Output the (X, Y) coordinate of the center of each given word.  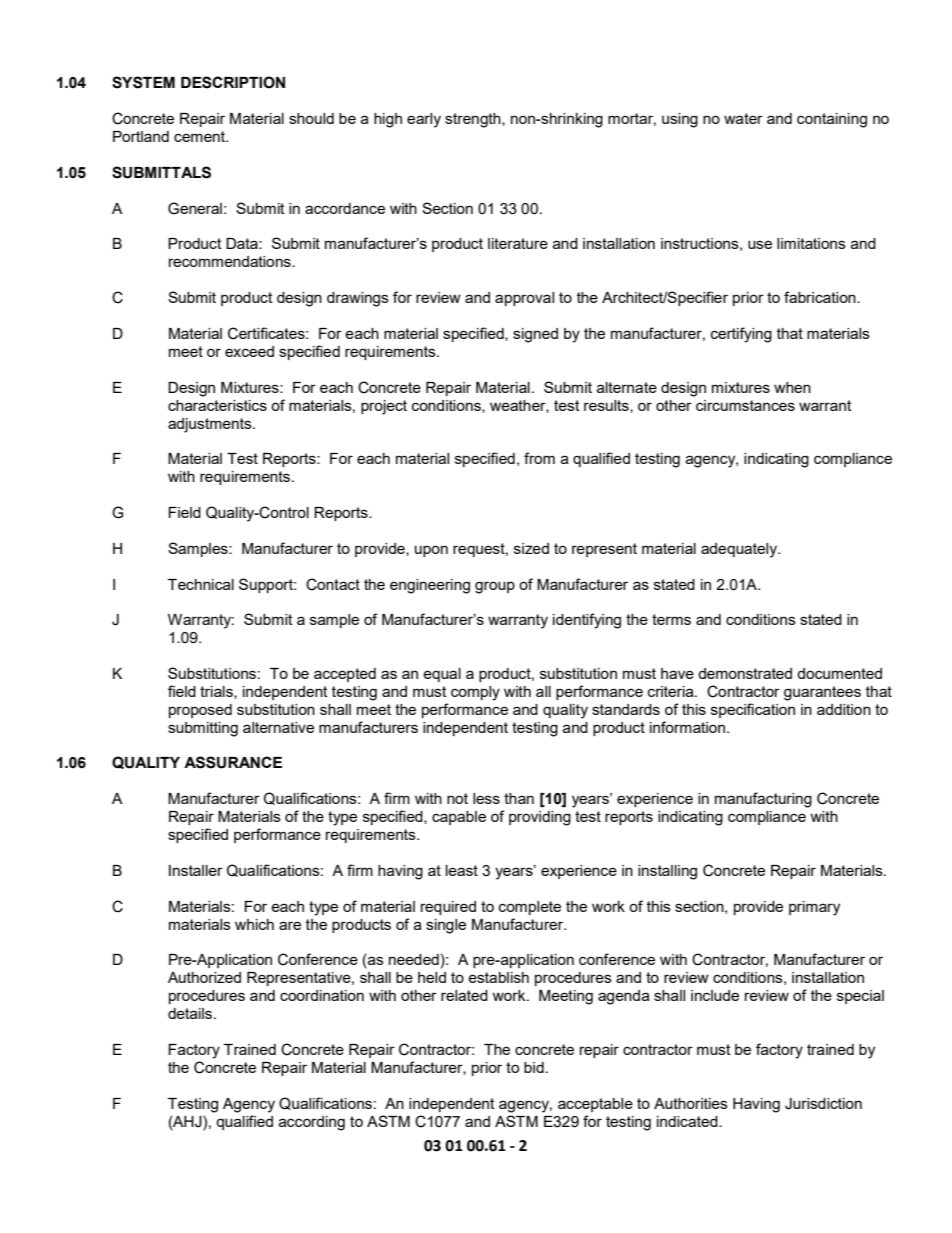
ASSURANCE (233, 762)
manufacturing (763, 800)
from (539, 458)
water (743, 118)
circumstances (745, 405)
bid (534, 1067)
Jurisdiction (823, 1104)
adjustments (211, 425)
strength (474, 120)
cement (201, 136)
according (312, 1123)
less (486, 798)
